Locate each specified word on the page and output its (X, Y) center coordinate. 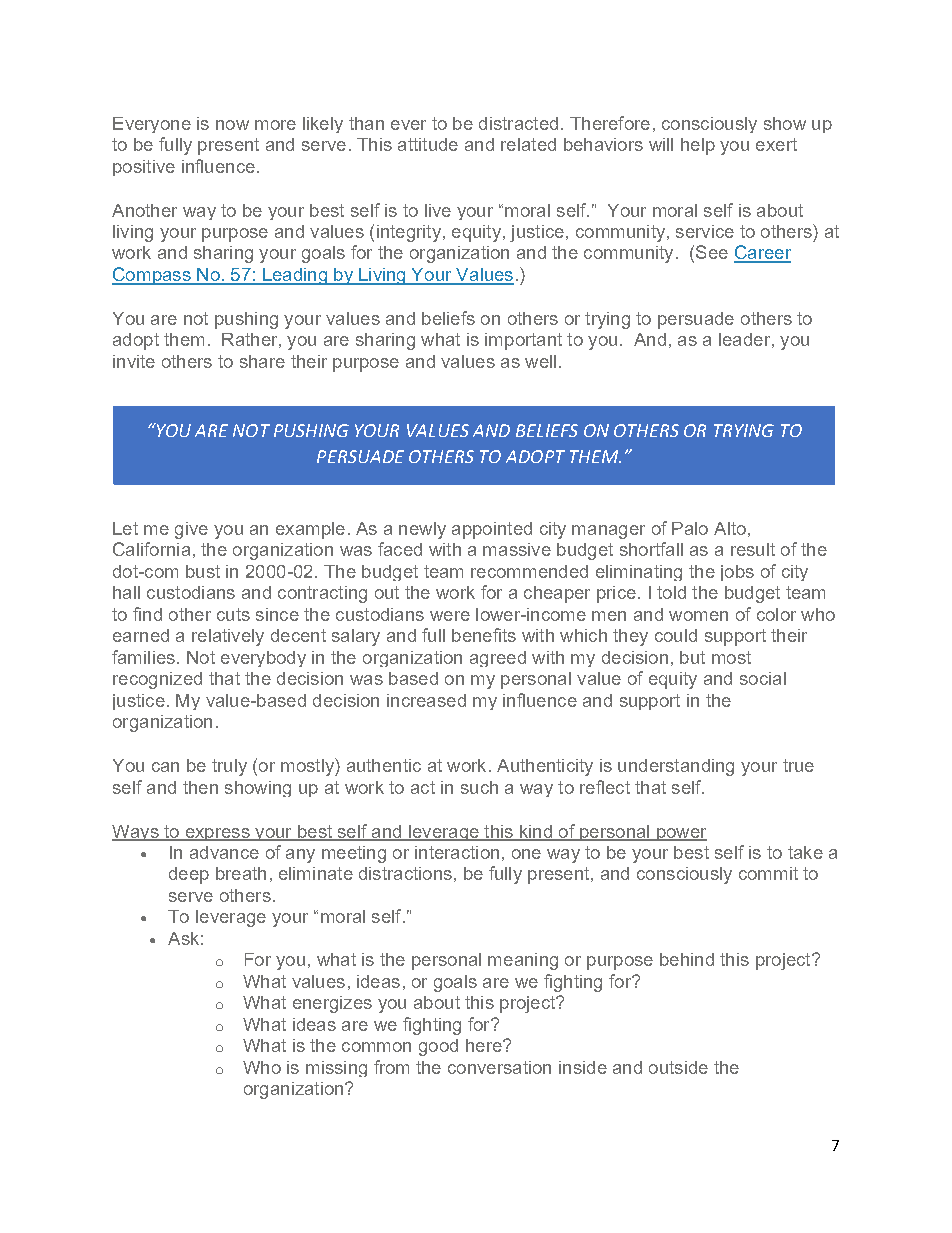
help (698, 146)
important (523, 341)
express (217, 834)
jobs (737, 573)
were (450, 616)
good (438, 1047)
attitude (428, 144)
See (712, 252)
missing (336, 1069)
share (262, 361)
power (681, 834)
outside (678, 1067)
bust (203, 571)
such (479, 787)
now (232, 125)
